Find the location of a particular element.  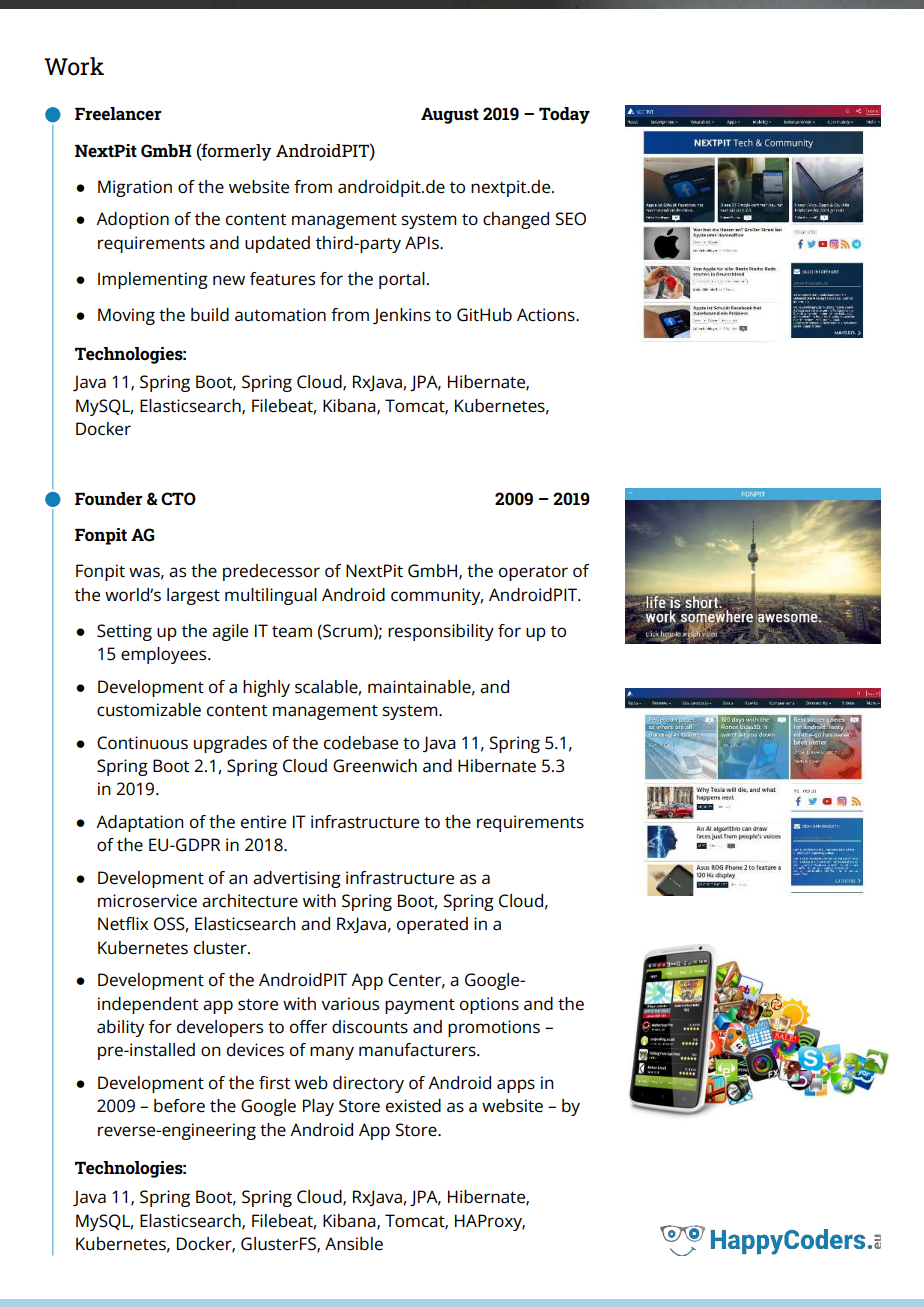

Actions is located at coordinates (547, 315).
